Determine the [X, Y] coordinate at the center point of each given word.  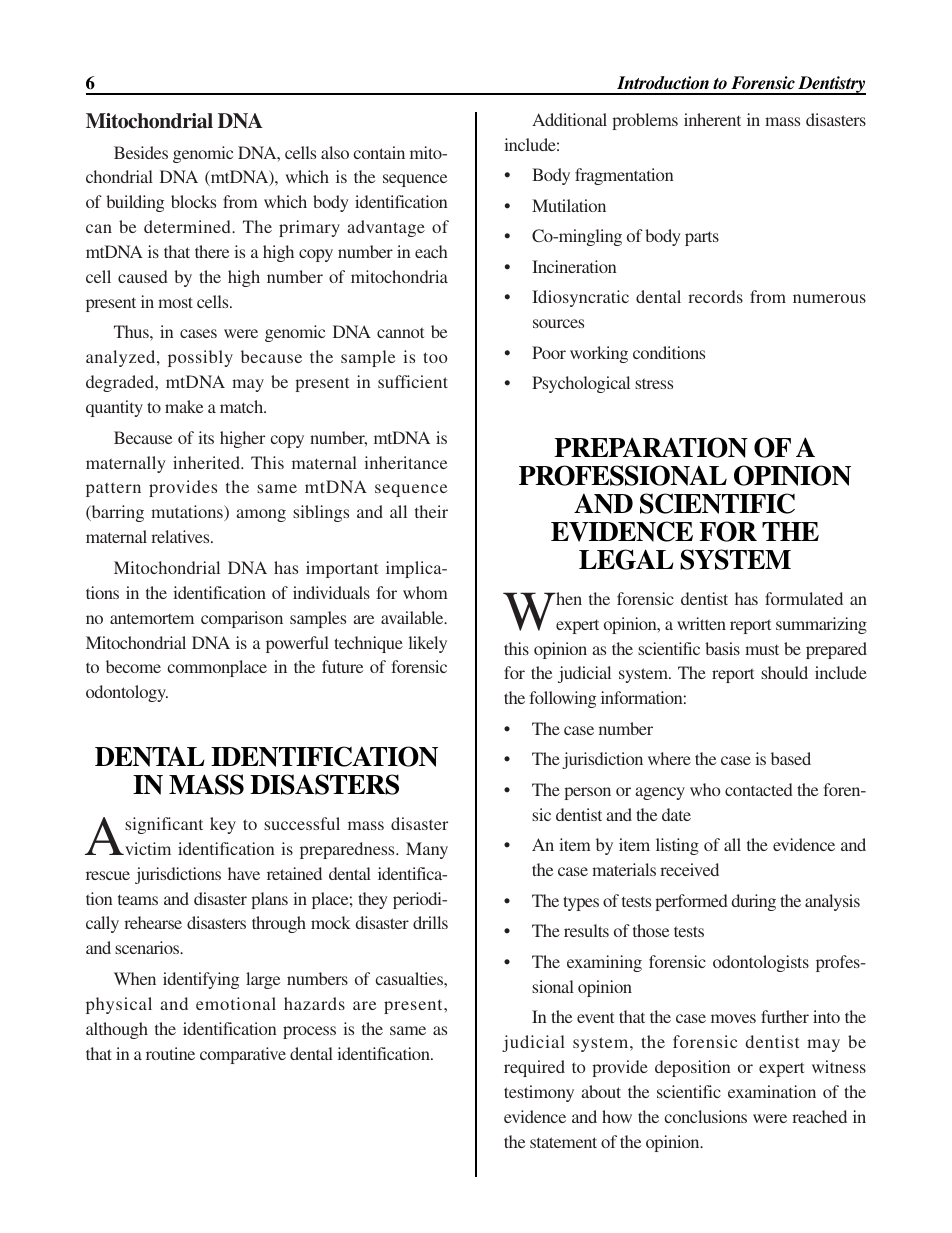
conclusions [706, 1116]
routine [170, 1053]
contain [379, 152]
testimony [539, 1093]
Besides [141, 152]
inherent [712, 119]
